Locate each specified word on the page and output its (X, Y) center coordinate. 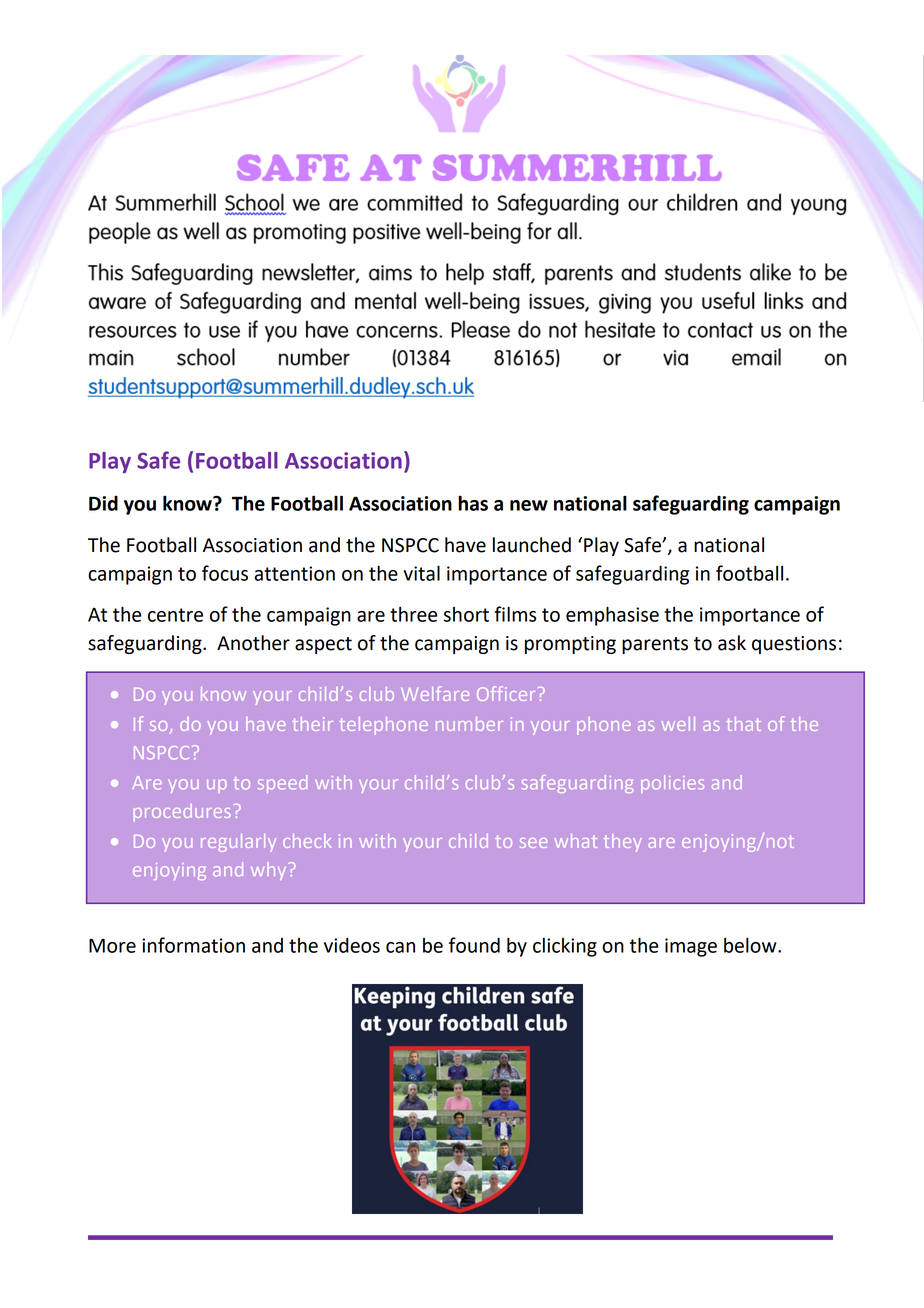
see (533, 843)
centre (175, 615)
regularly (238, 843)
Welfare (435, 693)
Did (103, 503)
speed (282, 784)
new (529, 505)
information (193, 945)
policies (672, 784)
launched (532, 545)
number (469, 724)
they (623, 843)
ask (732, 643)
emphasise (612, 616)
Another (253, 643)
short (466, 614)
